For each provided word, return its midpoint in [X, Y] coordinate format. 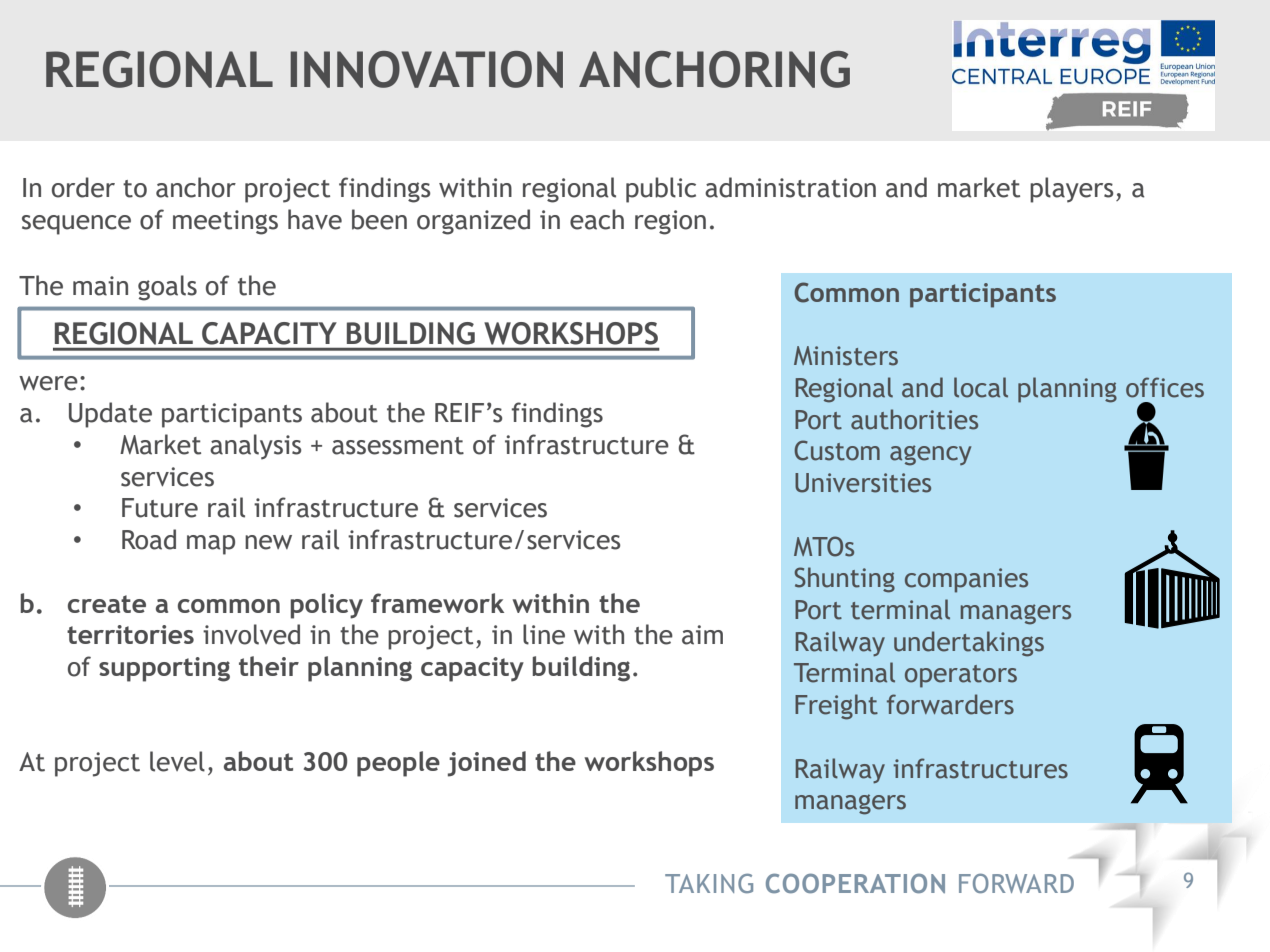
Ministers [846, 356]
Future [160, 508]
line [544, 634]
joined [487, 764]
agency [930, 455]
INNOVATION [426, 69]
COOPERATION [855, 883]
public [661, 190]
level [177, 761]
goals [167, 288]
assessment [398, 446]
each [597, 219]
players [1072, 190]
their [269, 666]
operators [961, 676]
